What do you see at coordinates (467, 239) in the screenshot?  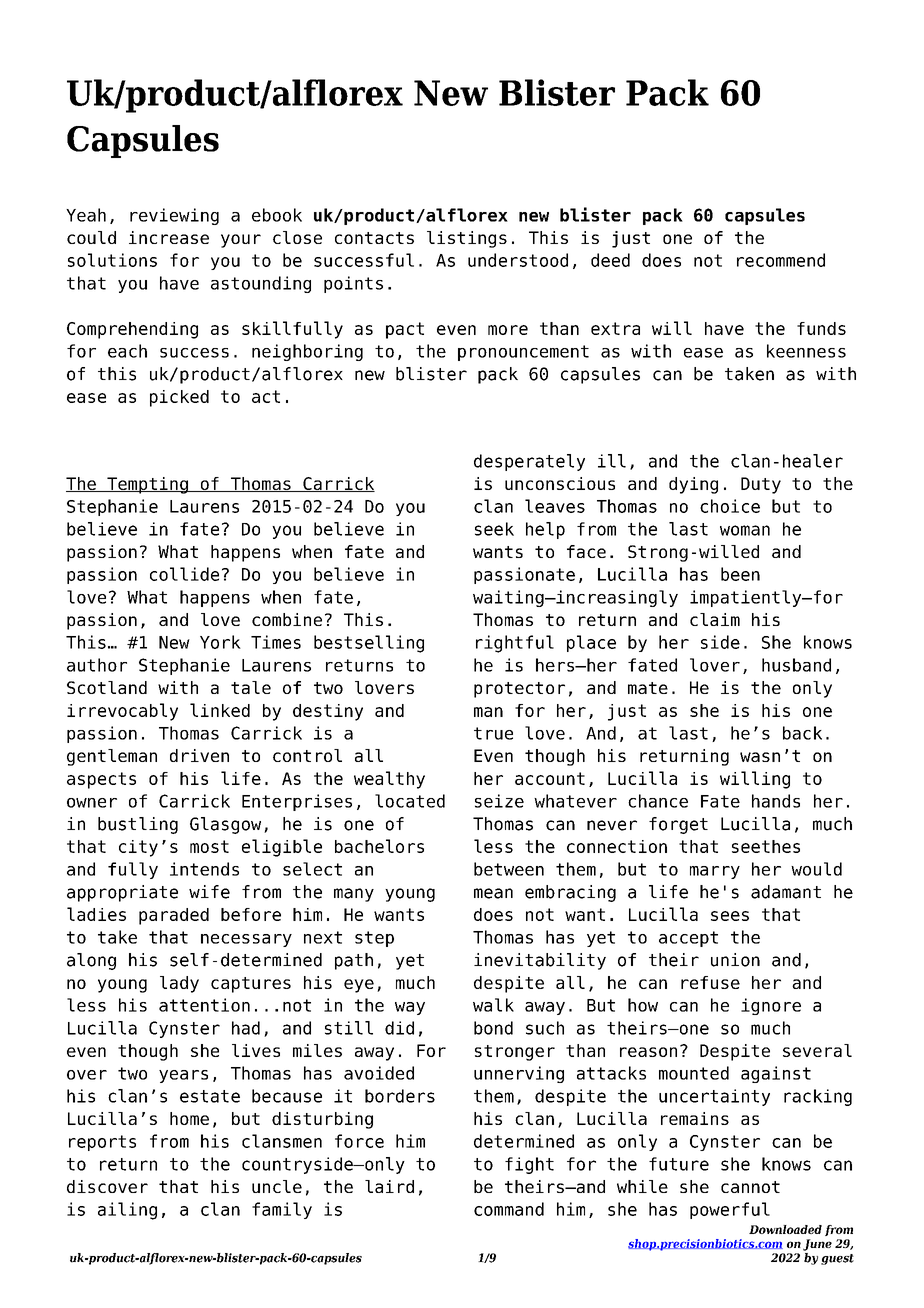 I see `listings` at bounding box center [467, 239].
